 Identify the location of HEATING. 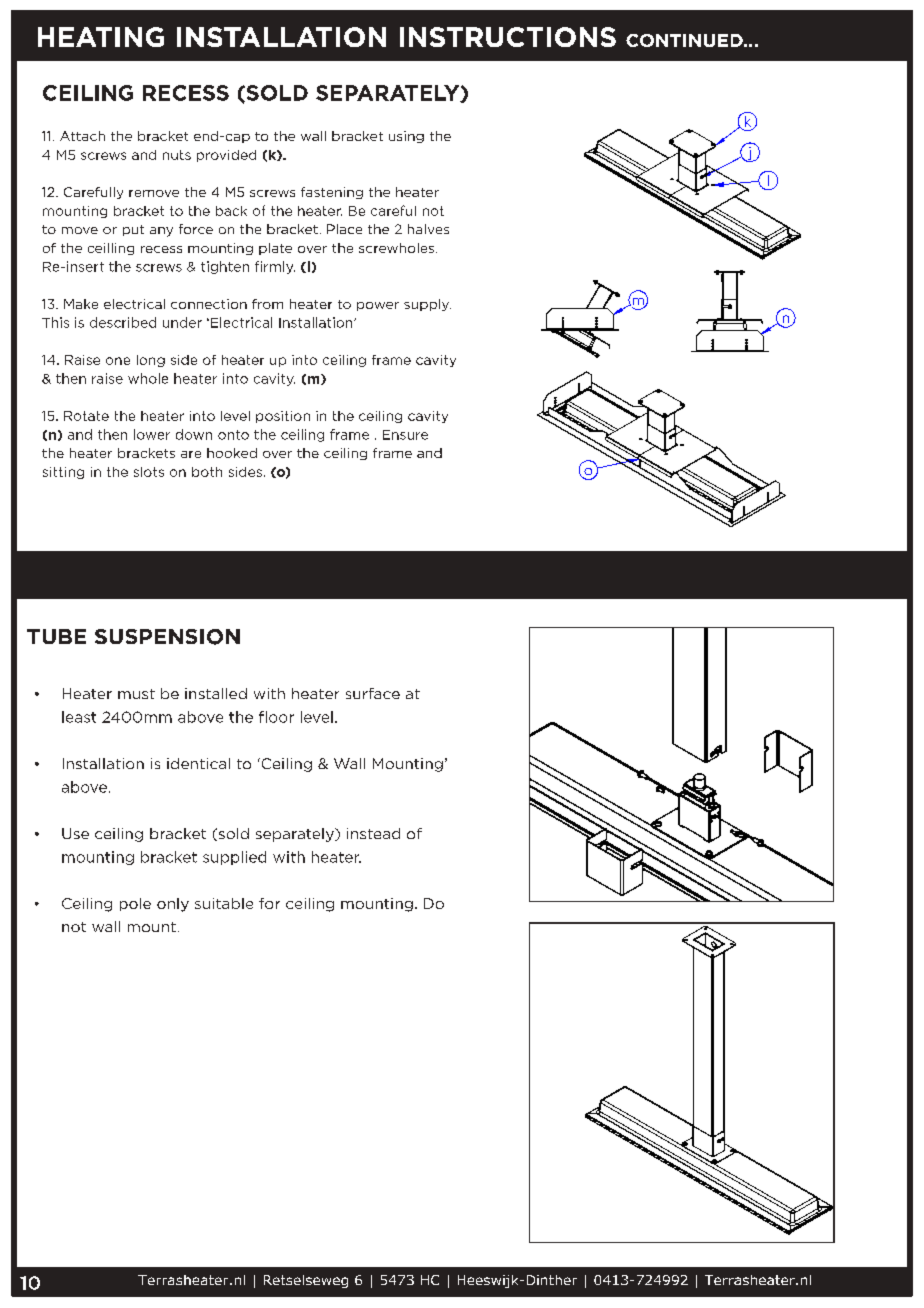
(101, 37).
